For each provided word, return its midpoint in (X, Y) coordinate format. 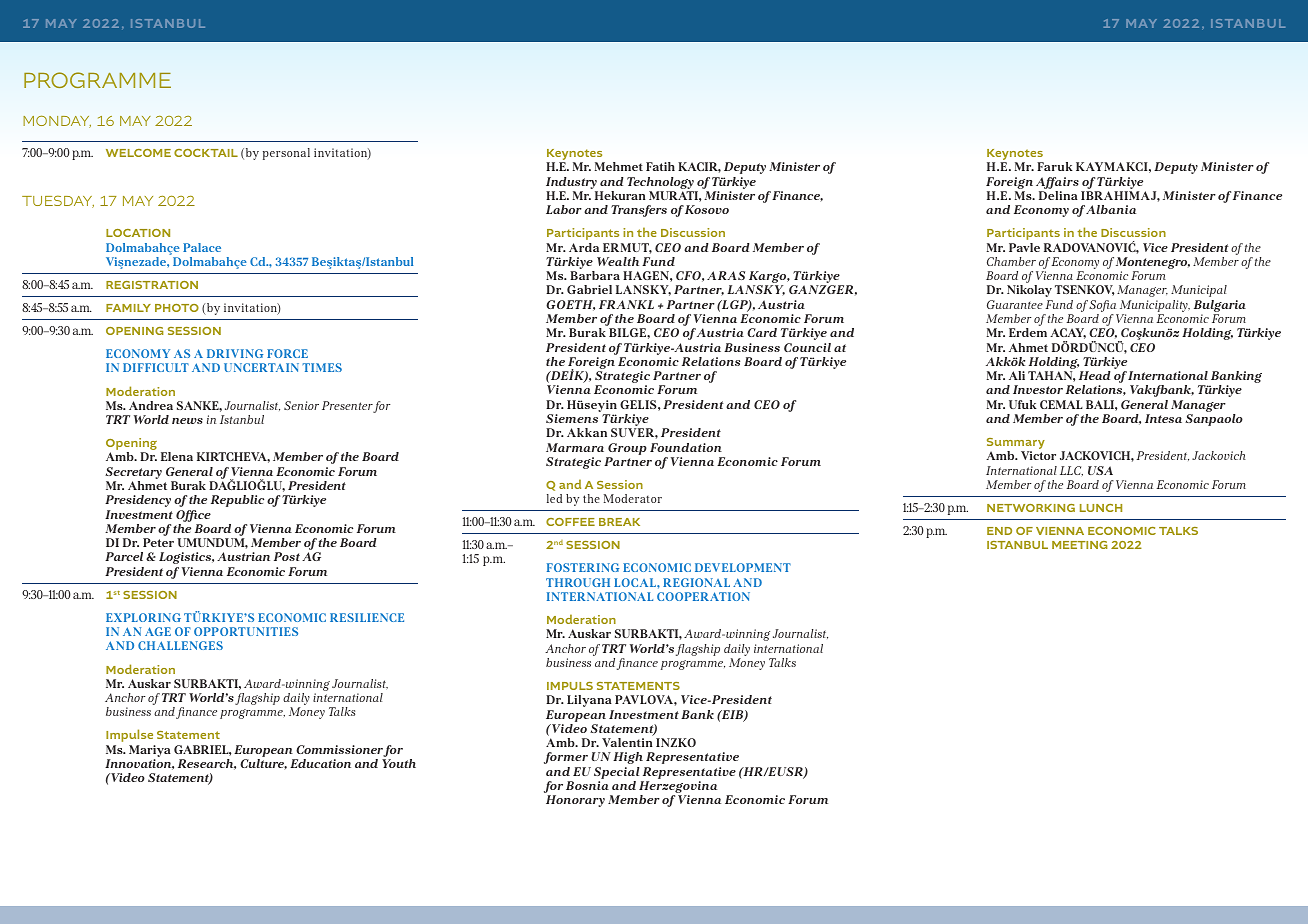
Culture (263, 764)
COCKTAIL (206, 153)
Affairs (1057, 184)
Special (617, 773)
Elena (177, 456)
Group (627, 449)
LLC (1071, 471)
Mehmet (619, 166)
